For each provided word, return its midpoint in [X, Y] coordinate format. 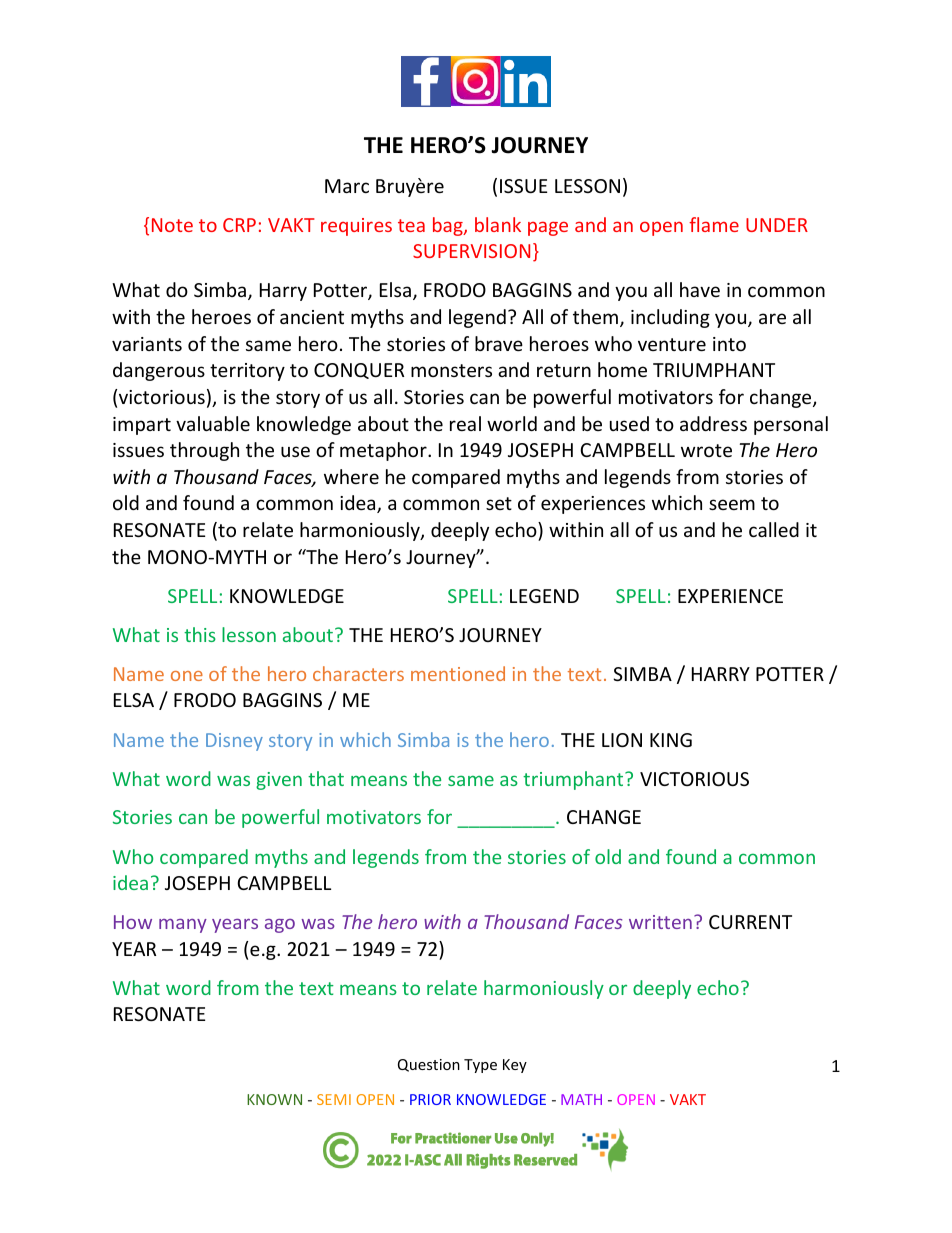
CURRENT [750, 922]
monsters [451, 370]
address [713, 423]
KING [671, 740]
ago [280, 926]
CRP [239, 225]
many [183, 926]
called [774, 529]
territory [247, 372]
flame [714, 224]
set [499, 503]
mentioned [458, 673]
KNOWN [274, 1099]
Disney [234, 742]
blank [498, 224]
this [200, 634]
